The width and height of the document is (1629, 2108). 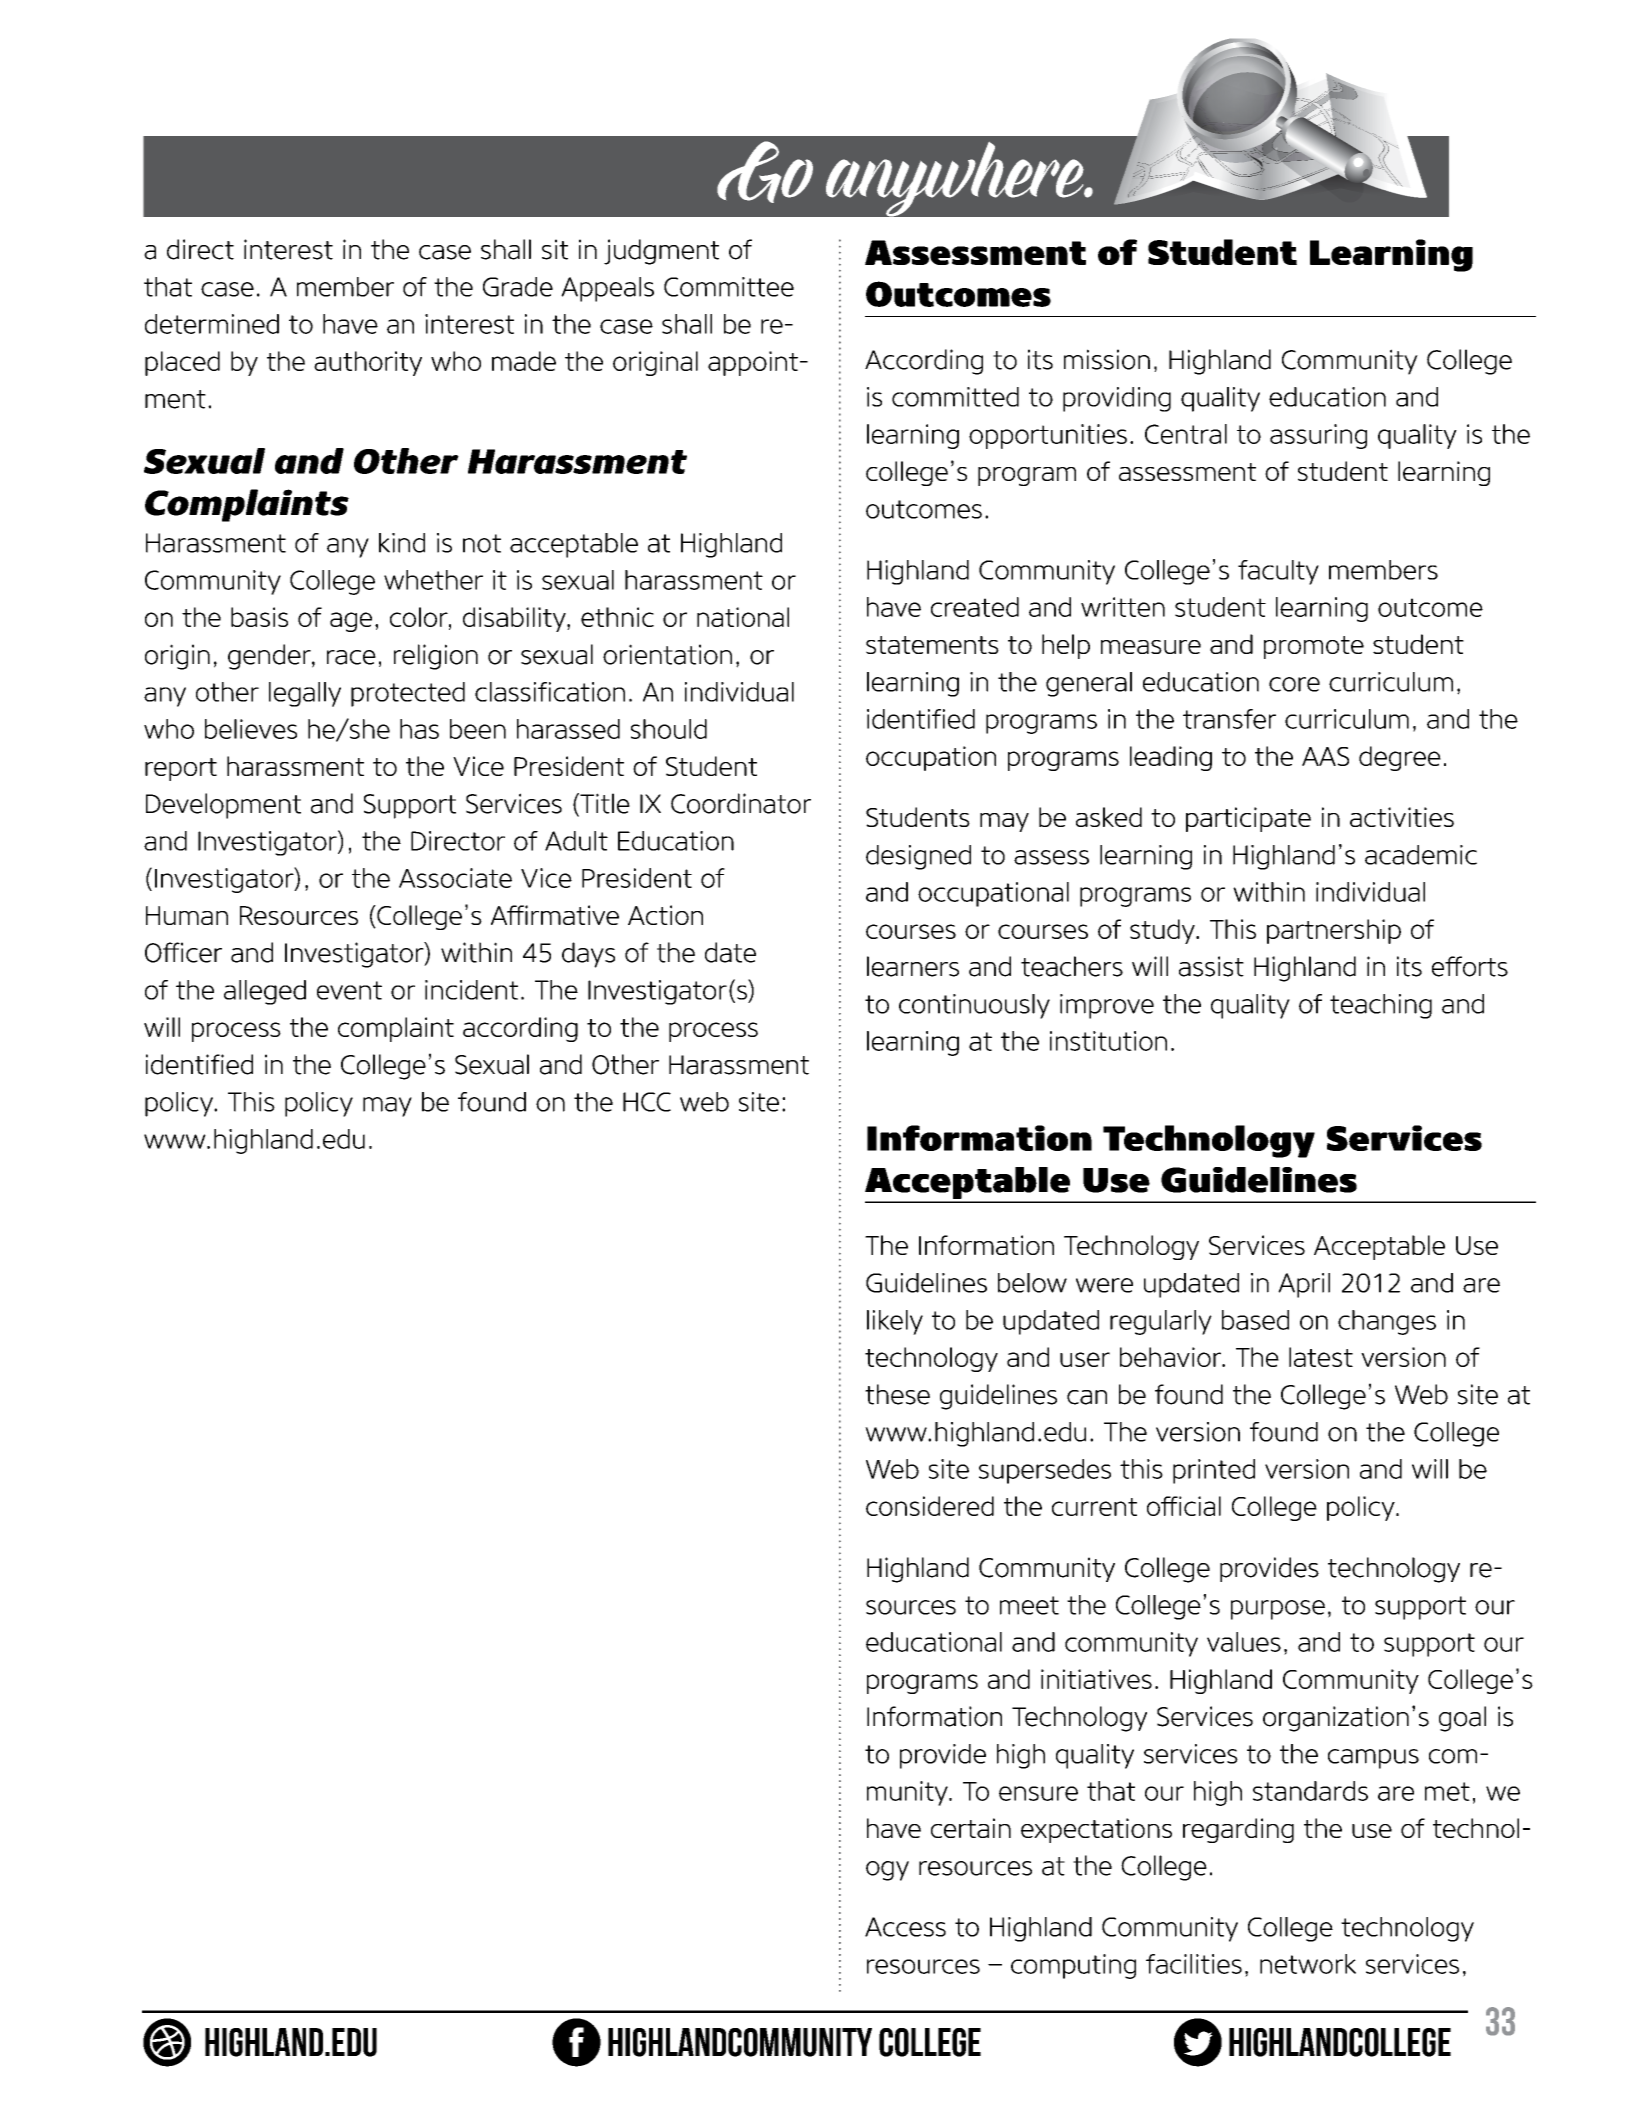 I want to click on HCC, so click(x=647, y=1102).
